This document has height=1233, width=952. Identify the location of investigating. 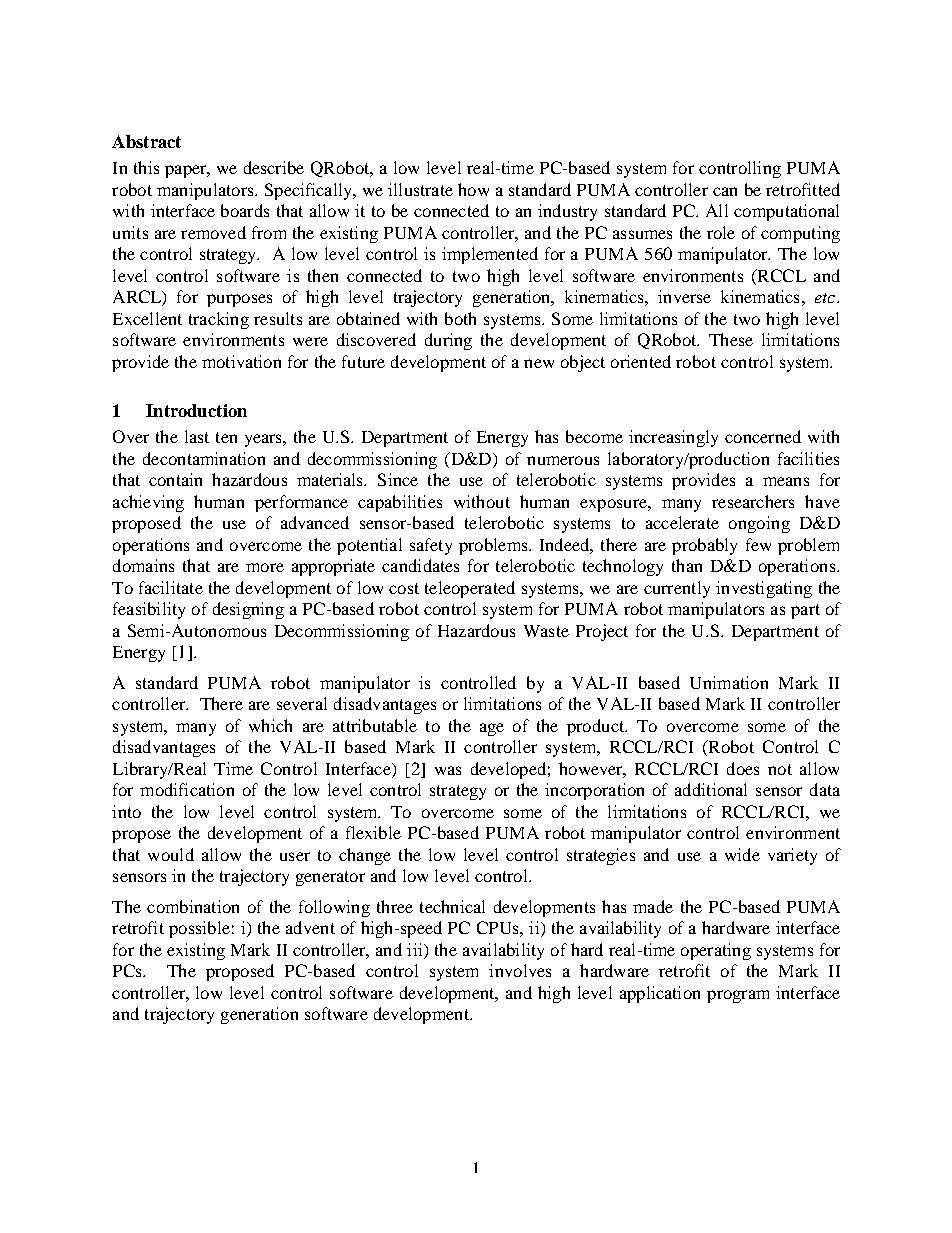
(764, 589).
